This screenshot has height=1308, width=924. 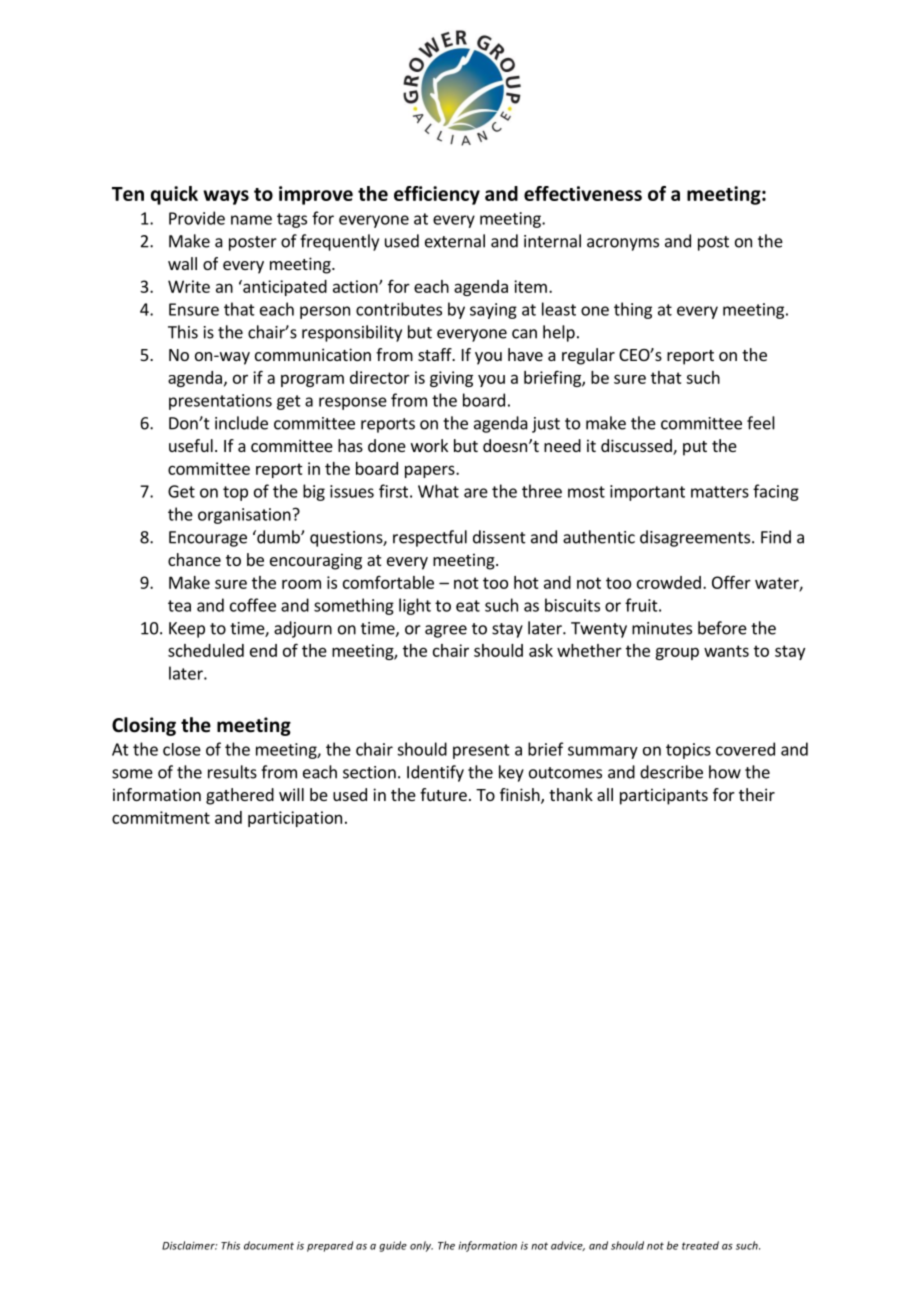 What do you see at coordinates (197, 218) in the screenshot?
I see `Provide` at bounding box center [197, 218].
